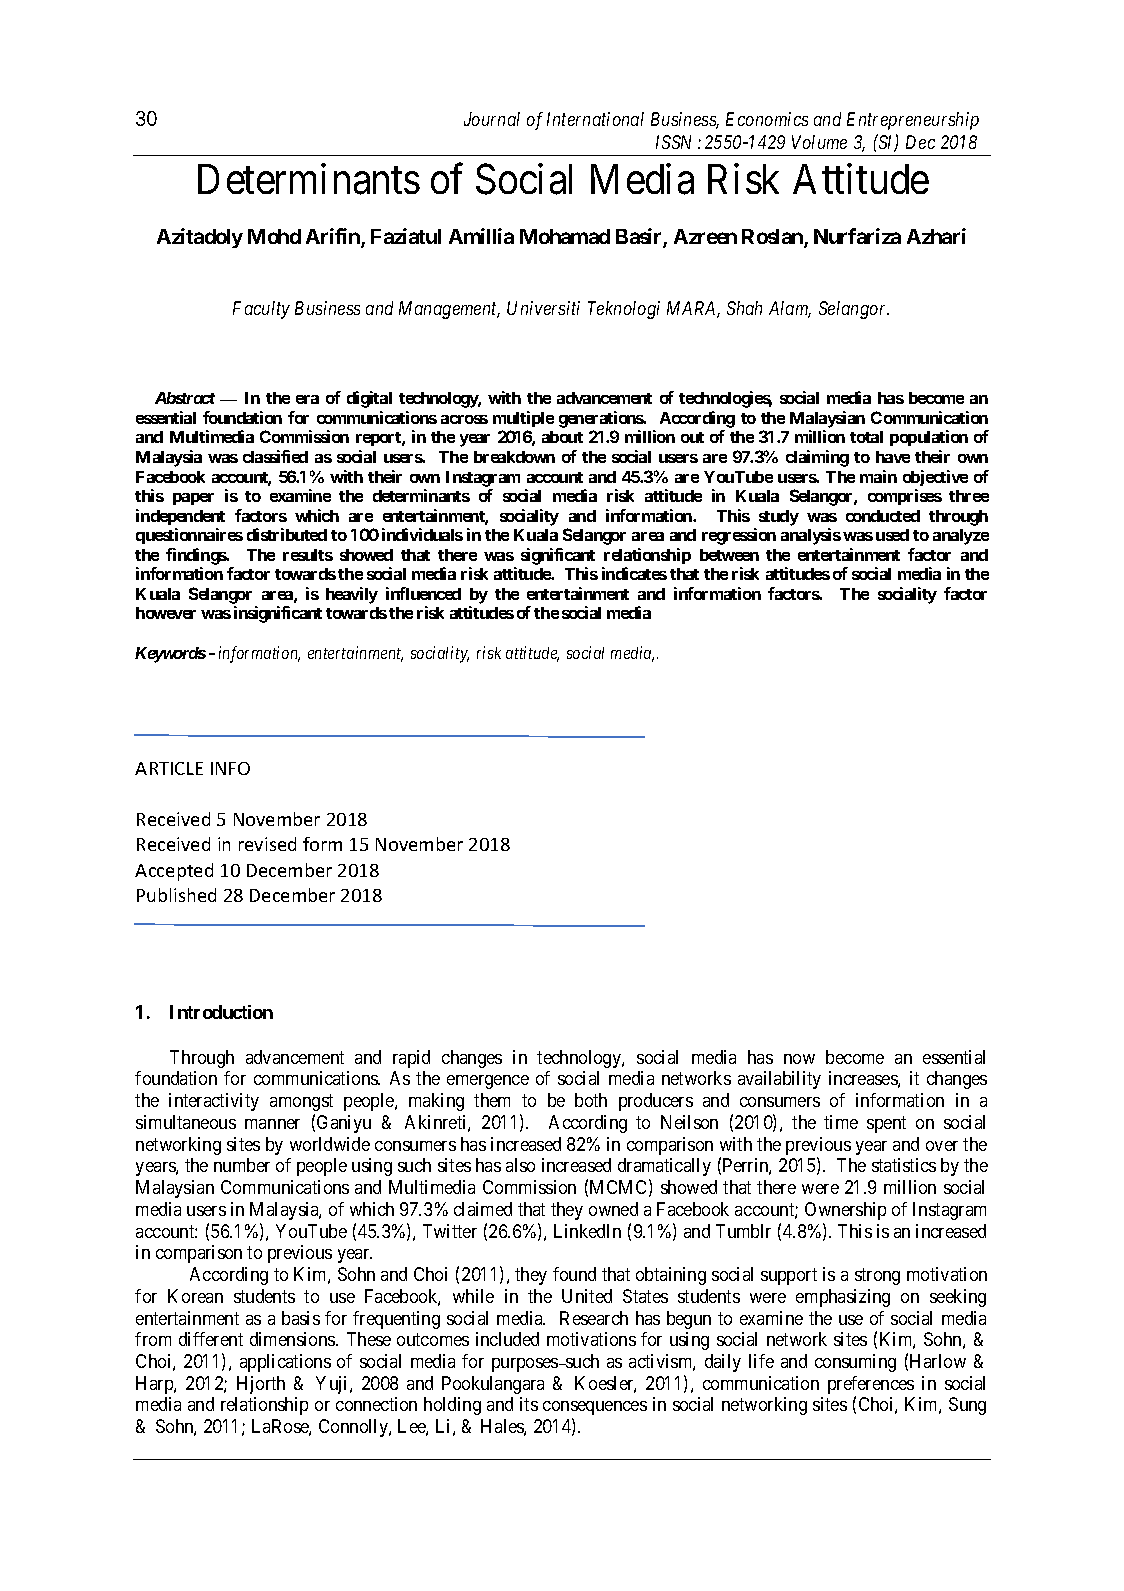  Describe the element at coordinates (526, 1365) in the document. I see `purposes` at that location.
